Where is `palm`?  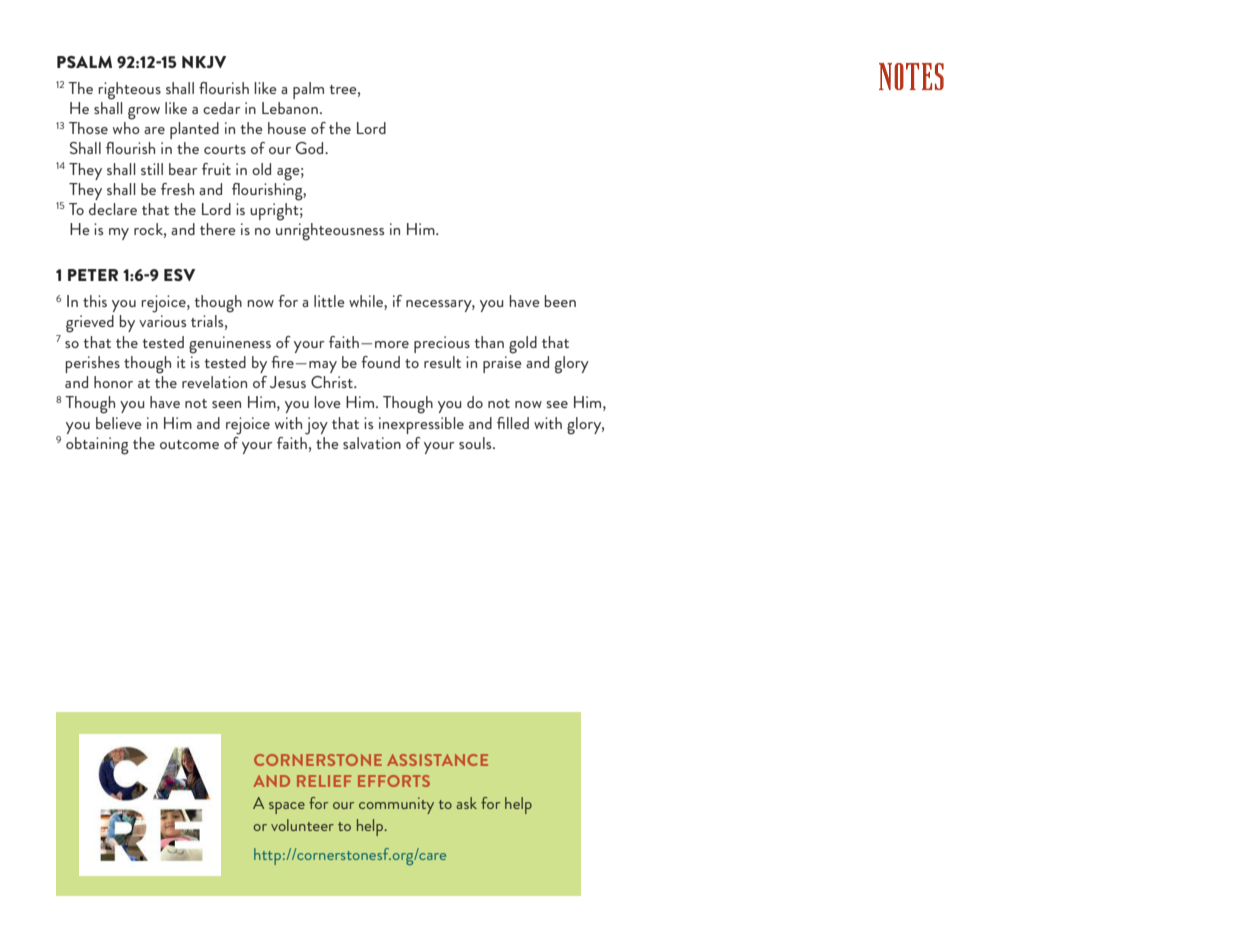
palm is located at coordinates (308, 90).
